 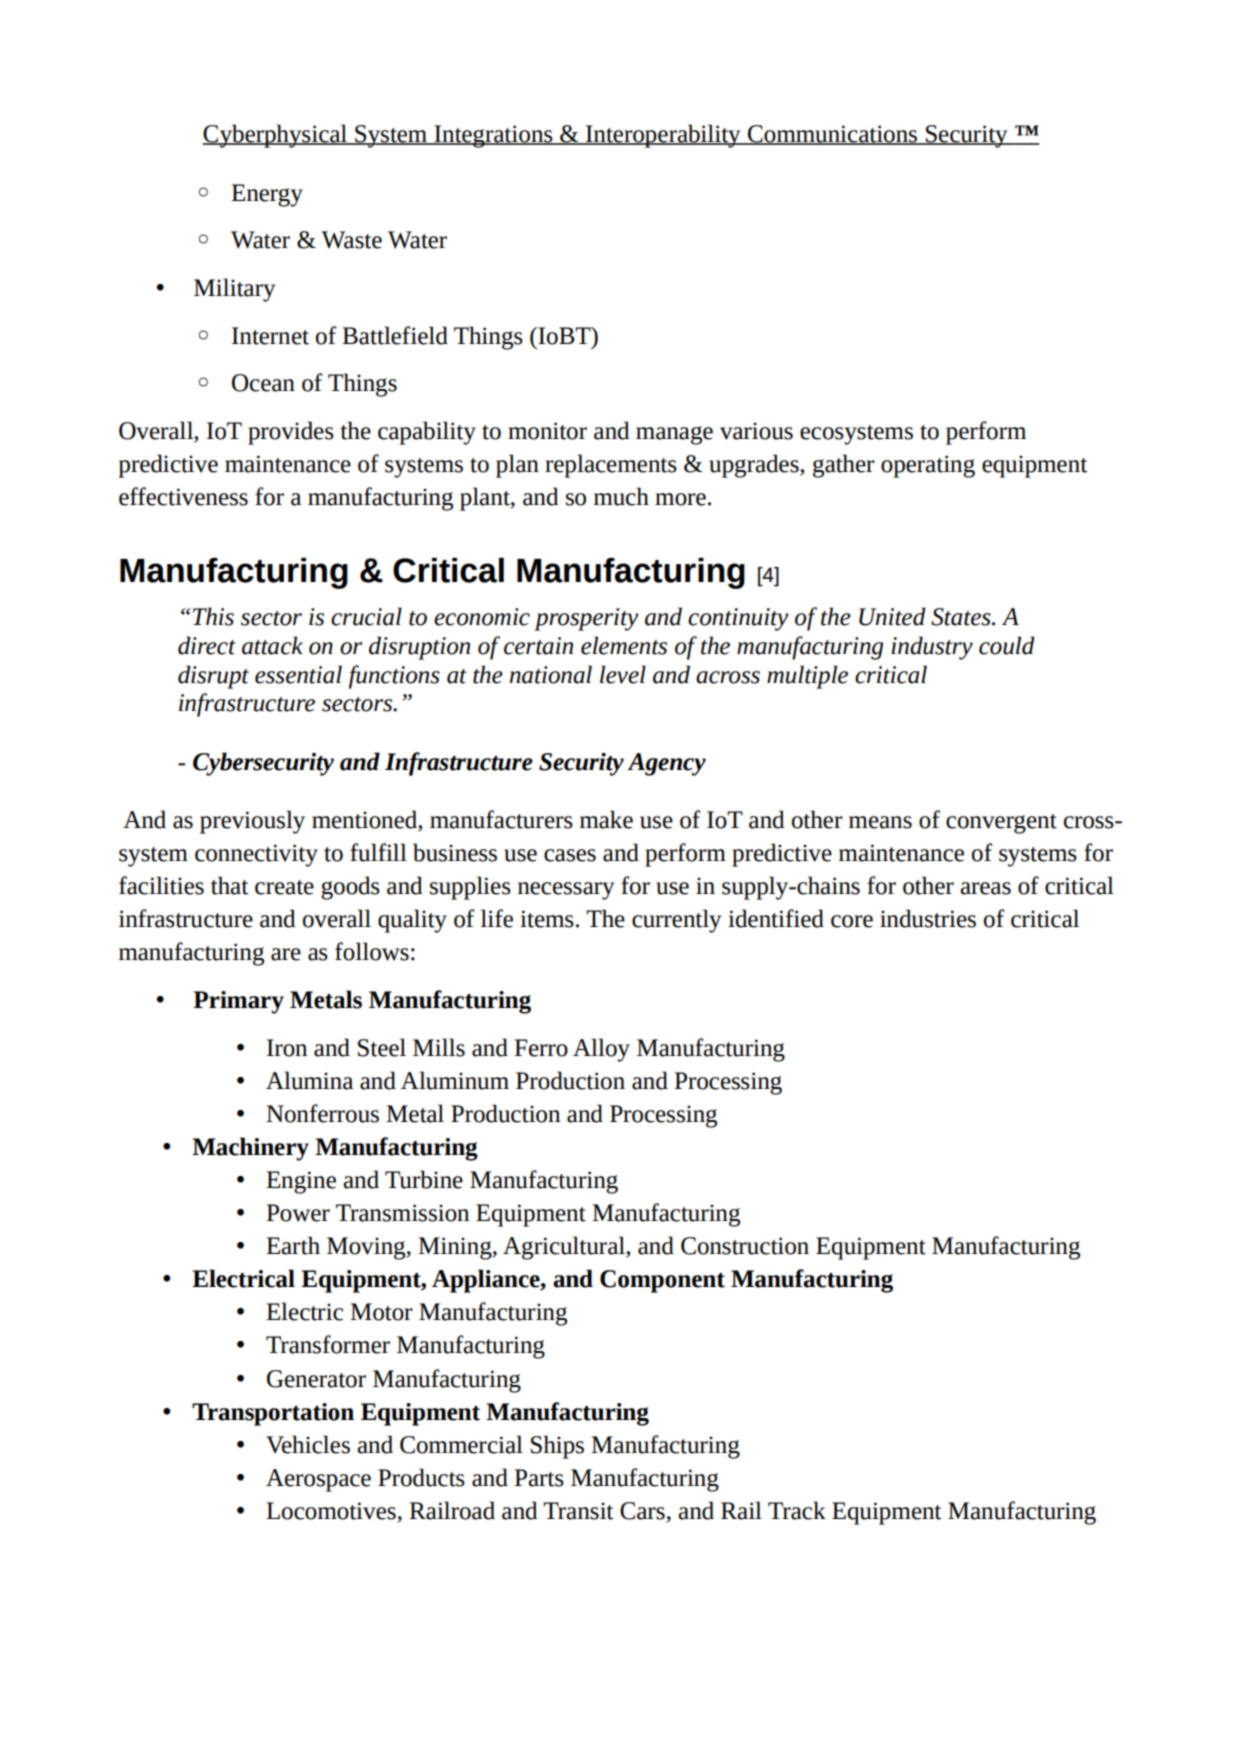 What do you see at coordinates (663, 136) in the page?
I see `Interoperability` at bounding box center [663, 136].
